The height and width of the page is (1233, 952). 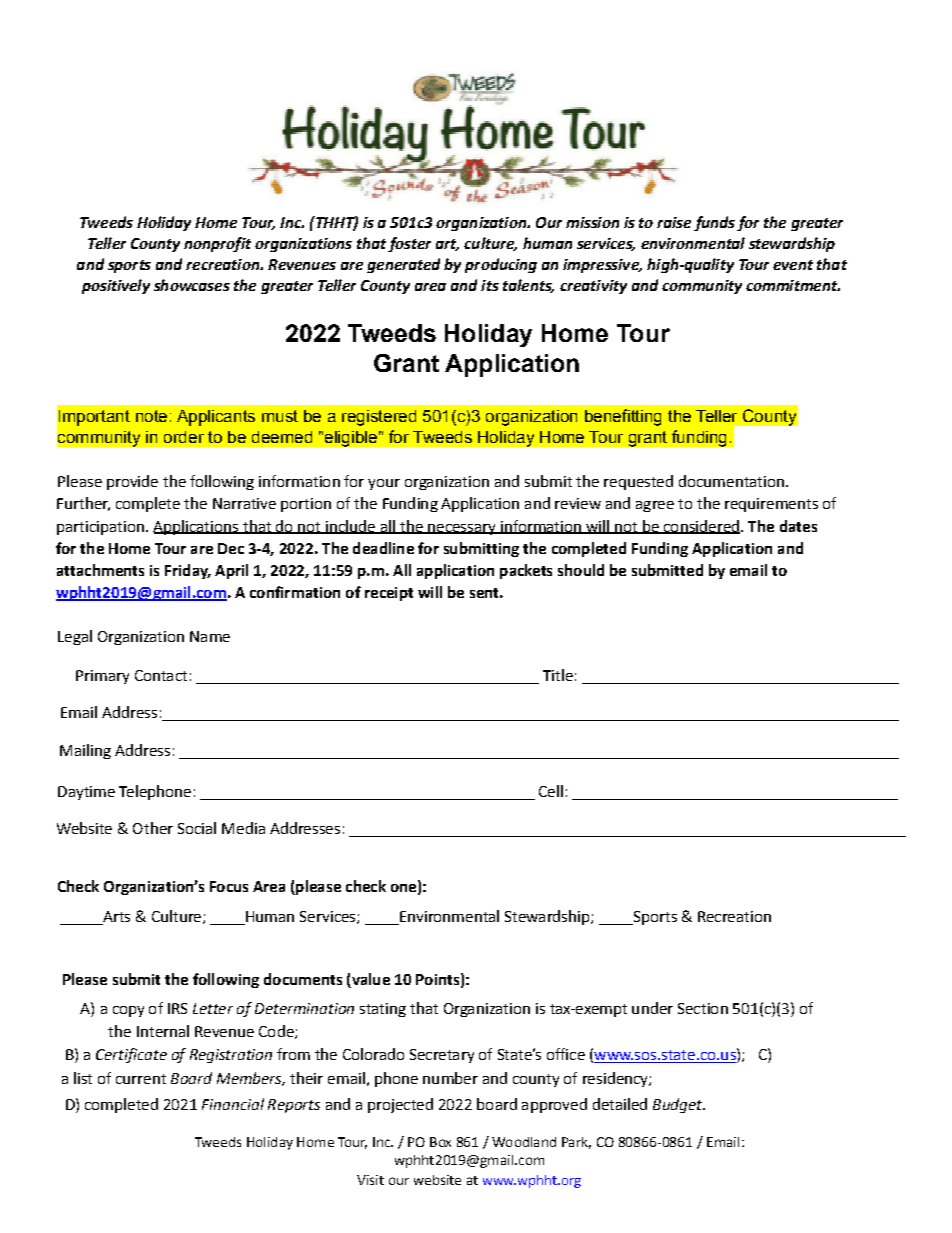 I want to click on Title, so click(x=558, y=675).
